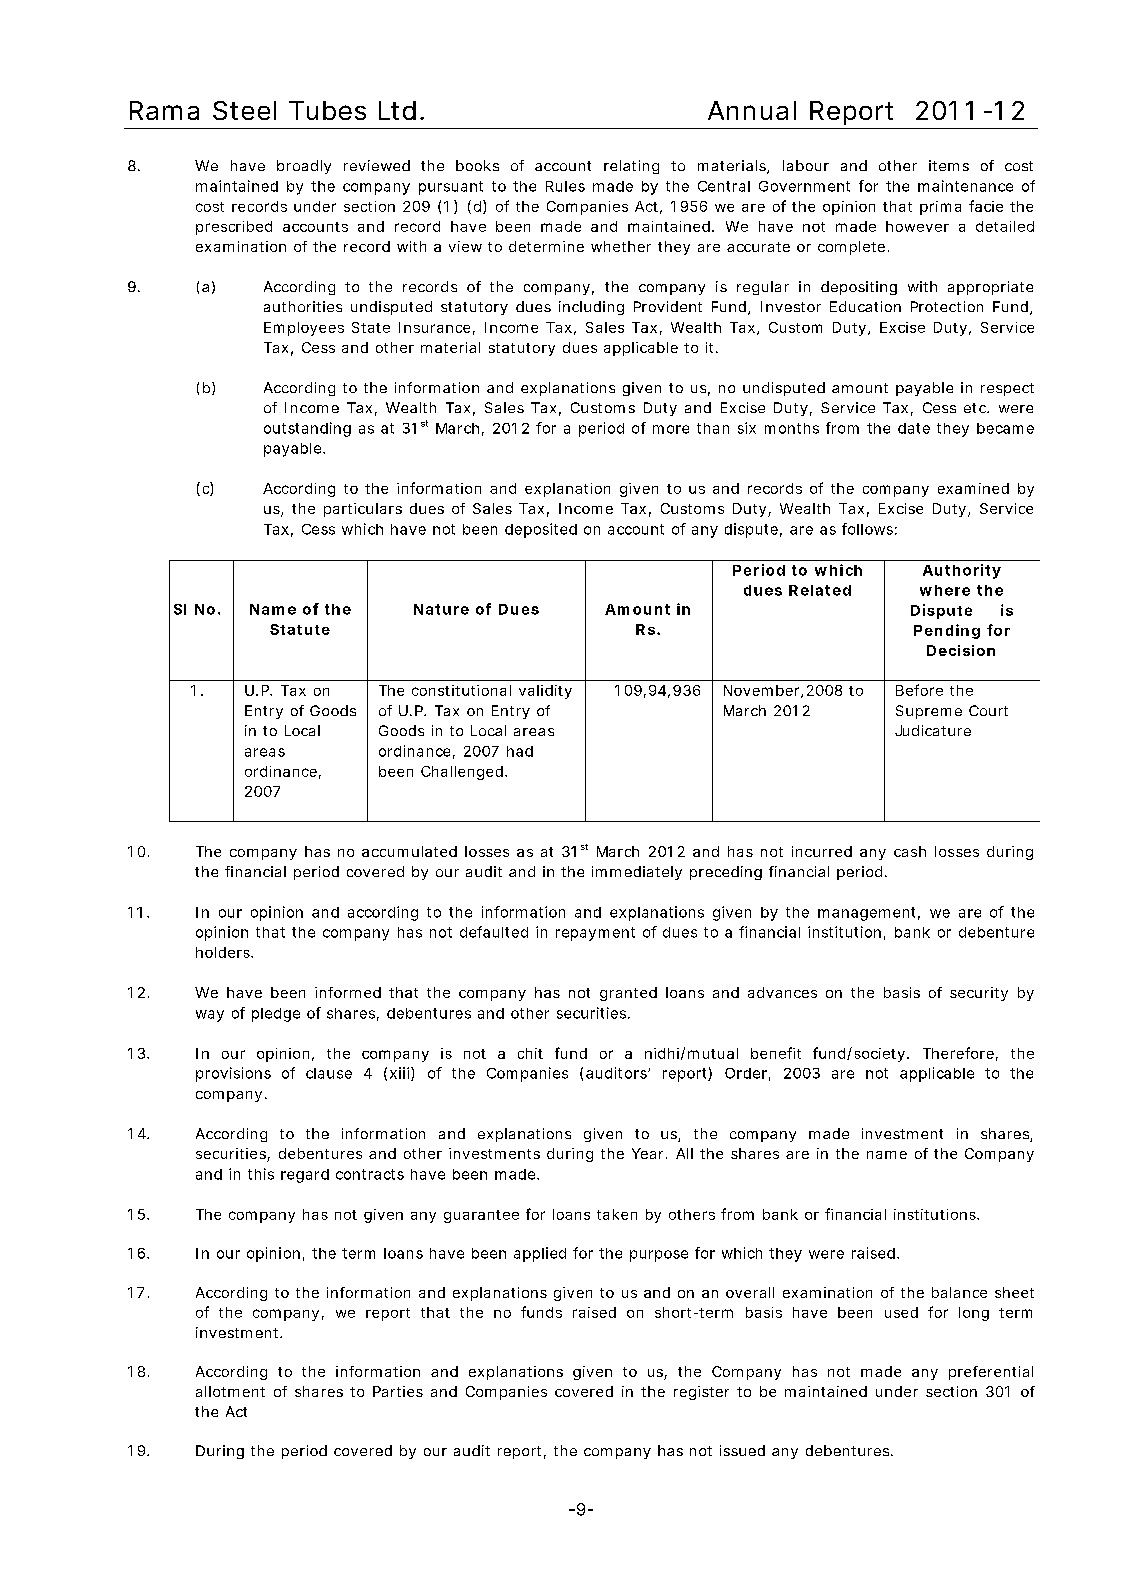 This screenshot has height=1587, width=1122. Describe the element at coordinates (409, 851) in the screenshot. I see `accumulated` at that location.
